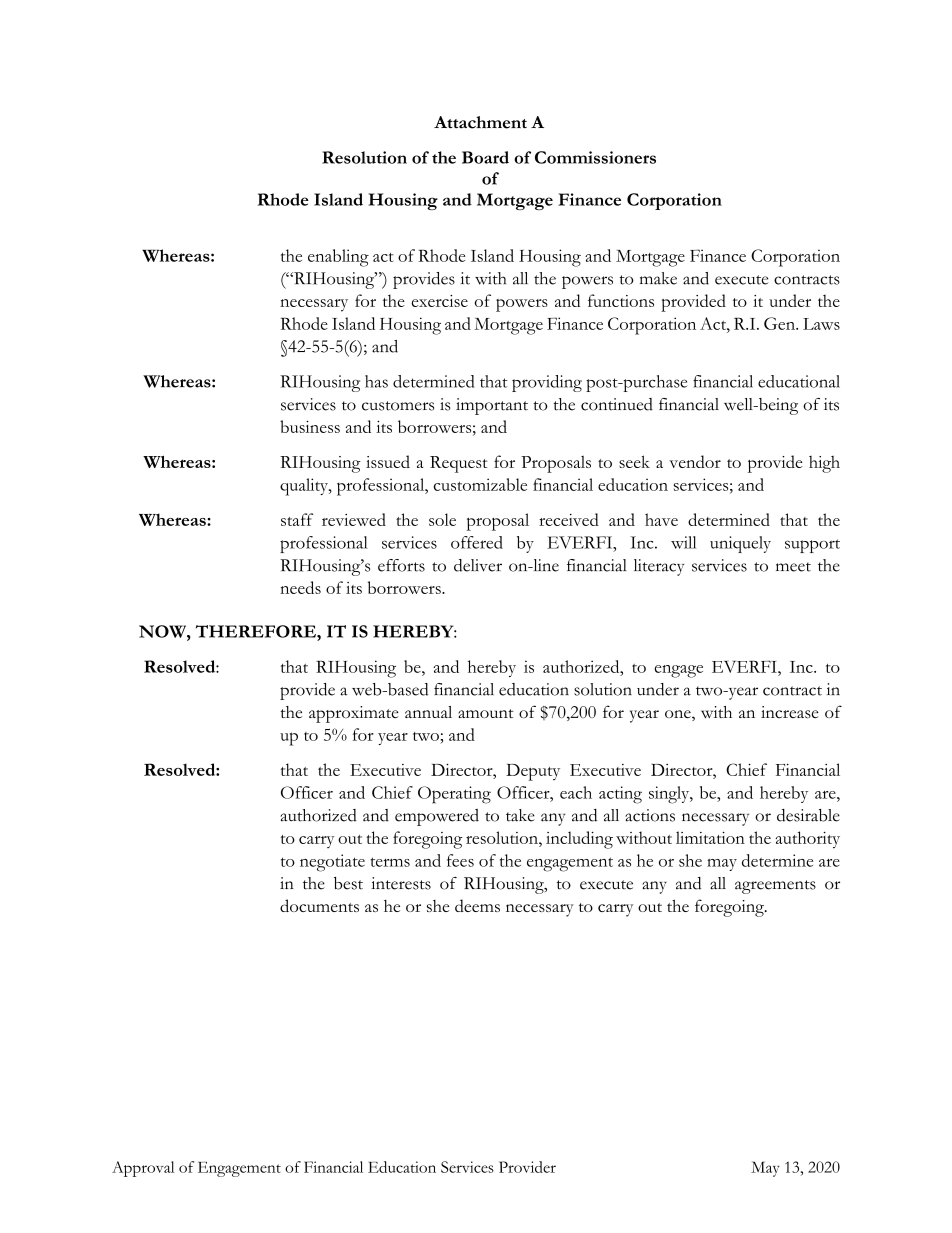 Image resolution: width=952 pixels, height=1233 pixels. I want to click on agreements, so click(775, 887).
